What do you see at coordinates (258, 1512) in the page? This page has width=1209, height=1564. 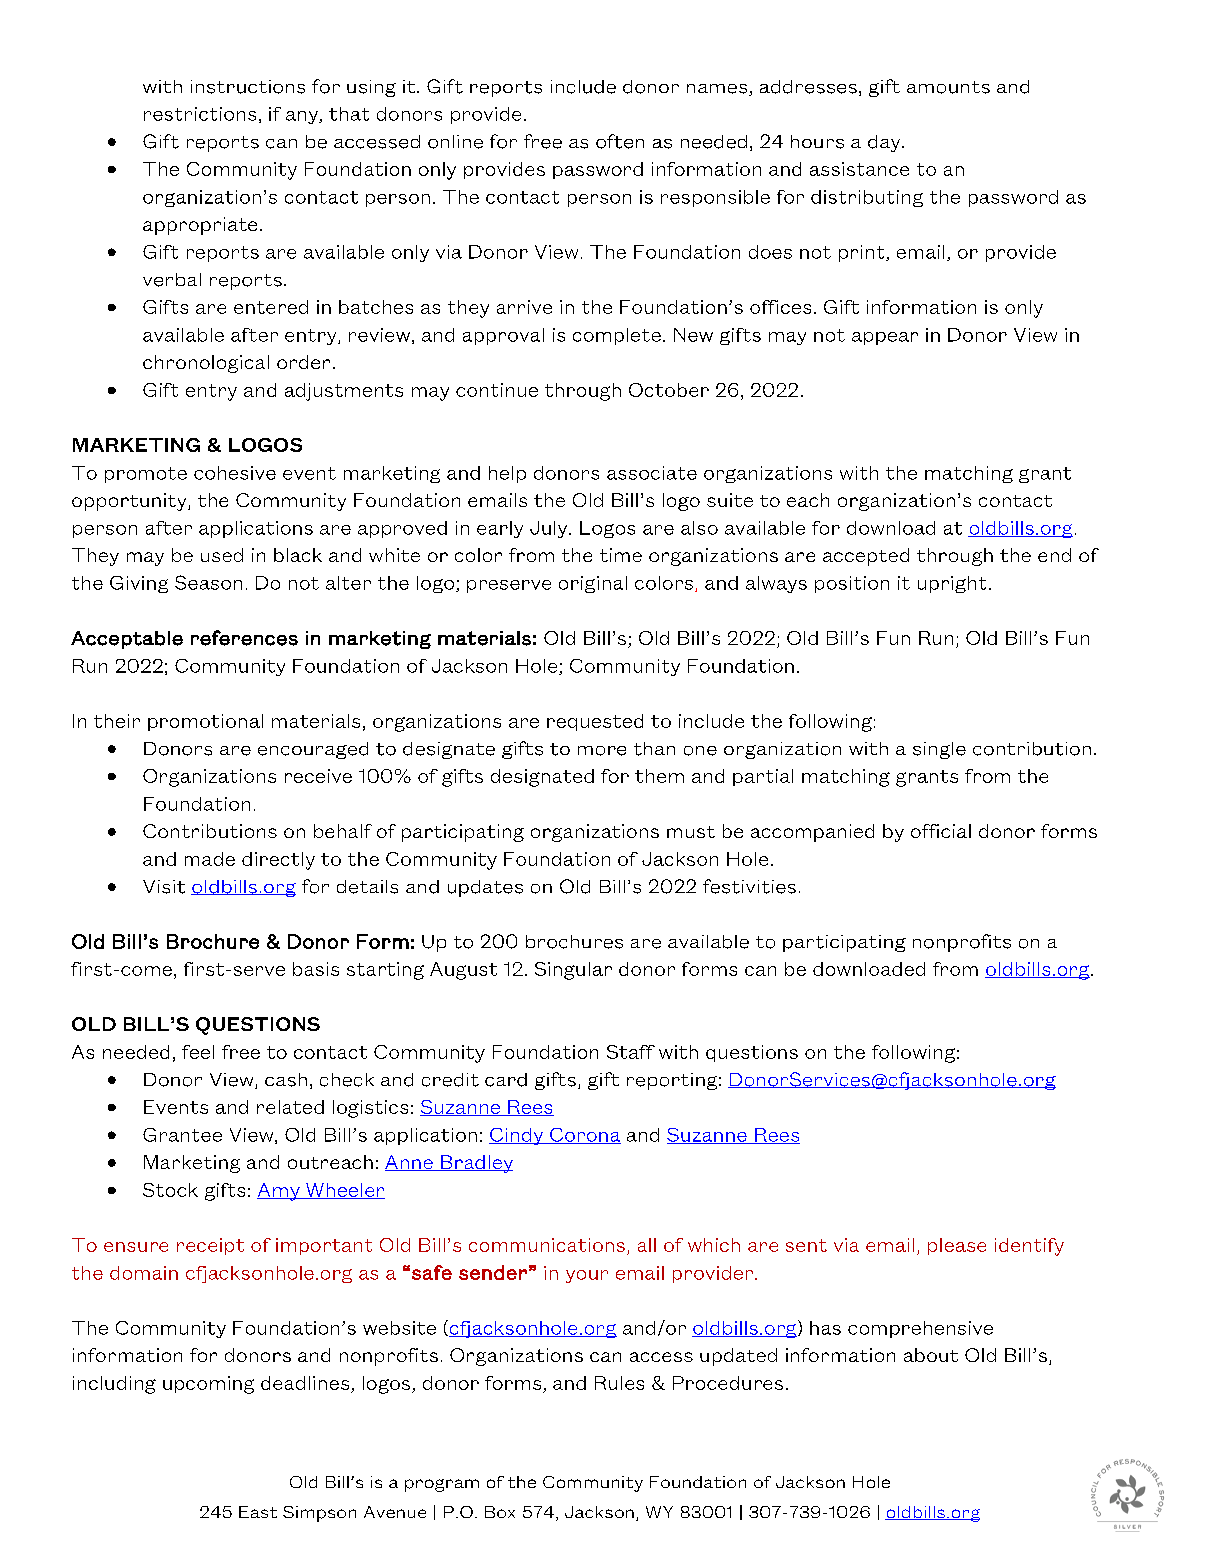 I see `East` at bounding box center [258, 1512].
